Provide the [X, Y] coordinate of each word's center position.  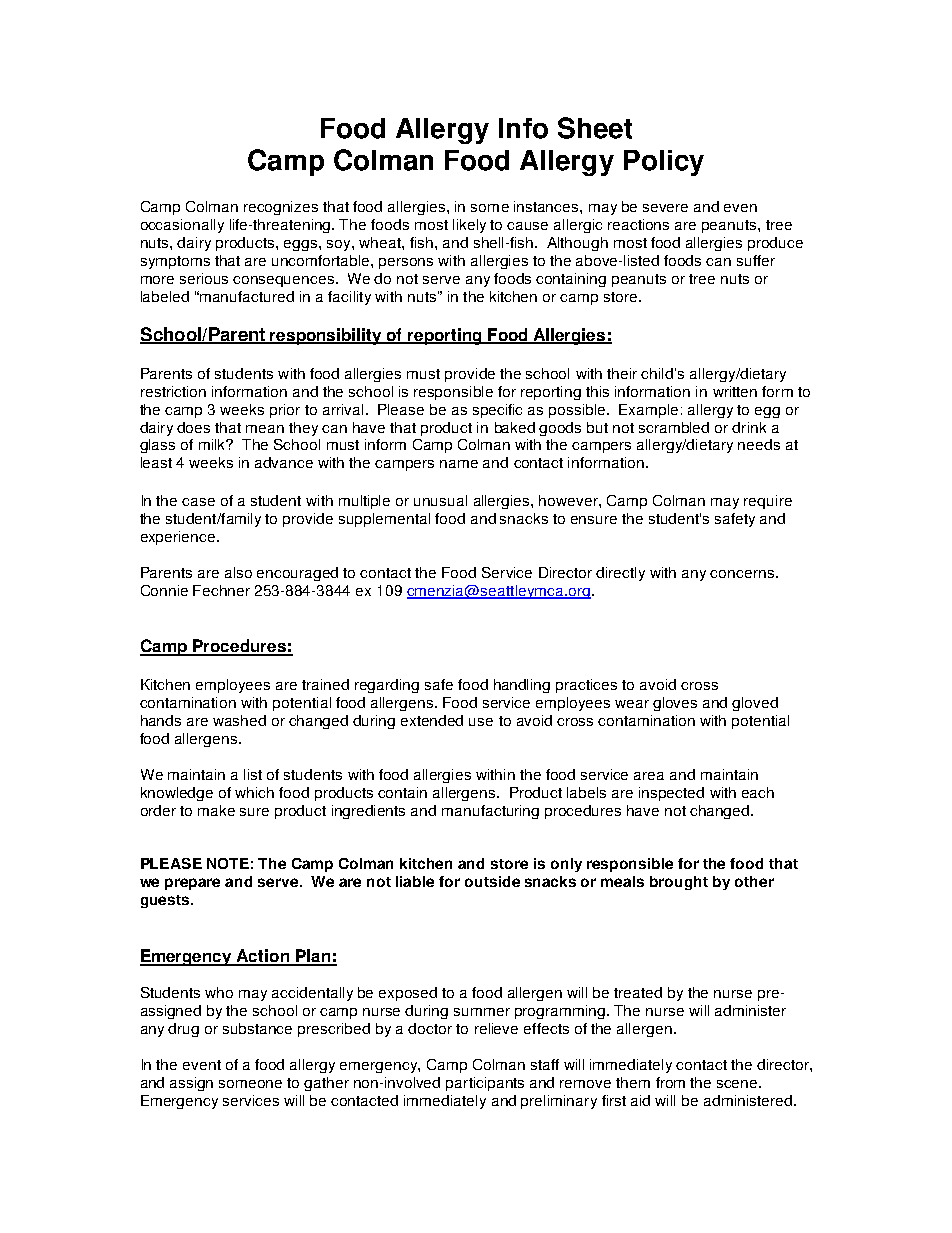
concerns [742, 574]
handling [522, 686]
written [735, 391]
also [238, 572]
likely [469, 226]
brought [679, 883]
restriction [173, 391]
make [216, 810]
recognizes [281, 208]
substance [257, 1028]
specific [497, 411]
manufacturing [490, 812]
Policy [664, 163]
